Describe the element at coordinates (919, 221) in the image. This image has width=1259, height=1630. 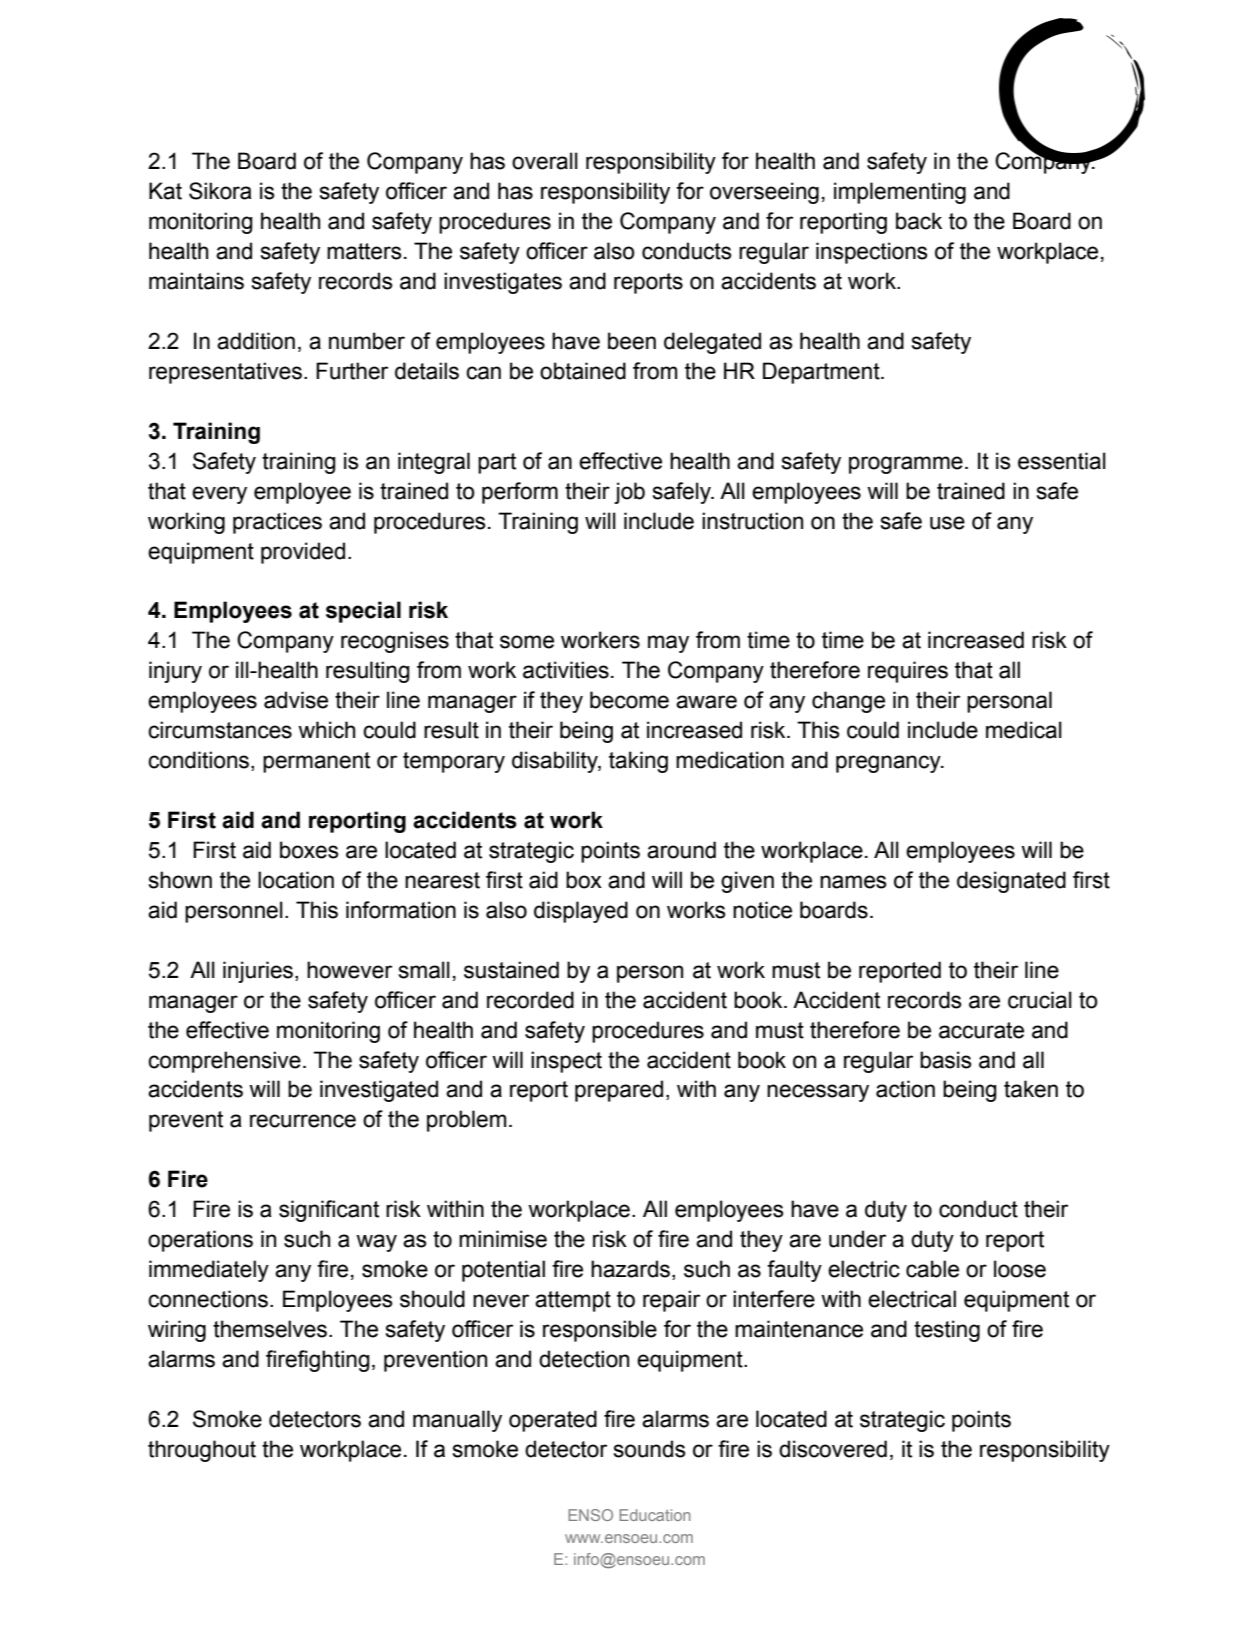
I see `back` at that location.
